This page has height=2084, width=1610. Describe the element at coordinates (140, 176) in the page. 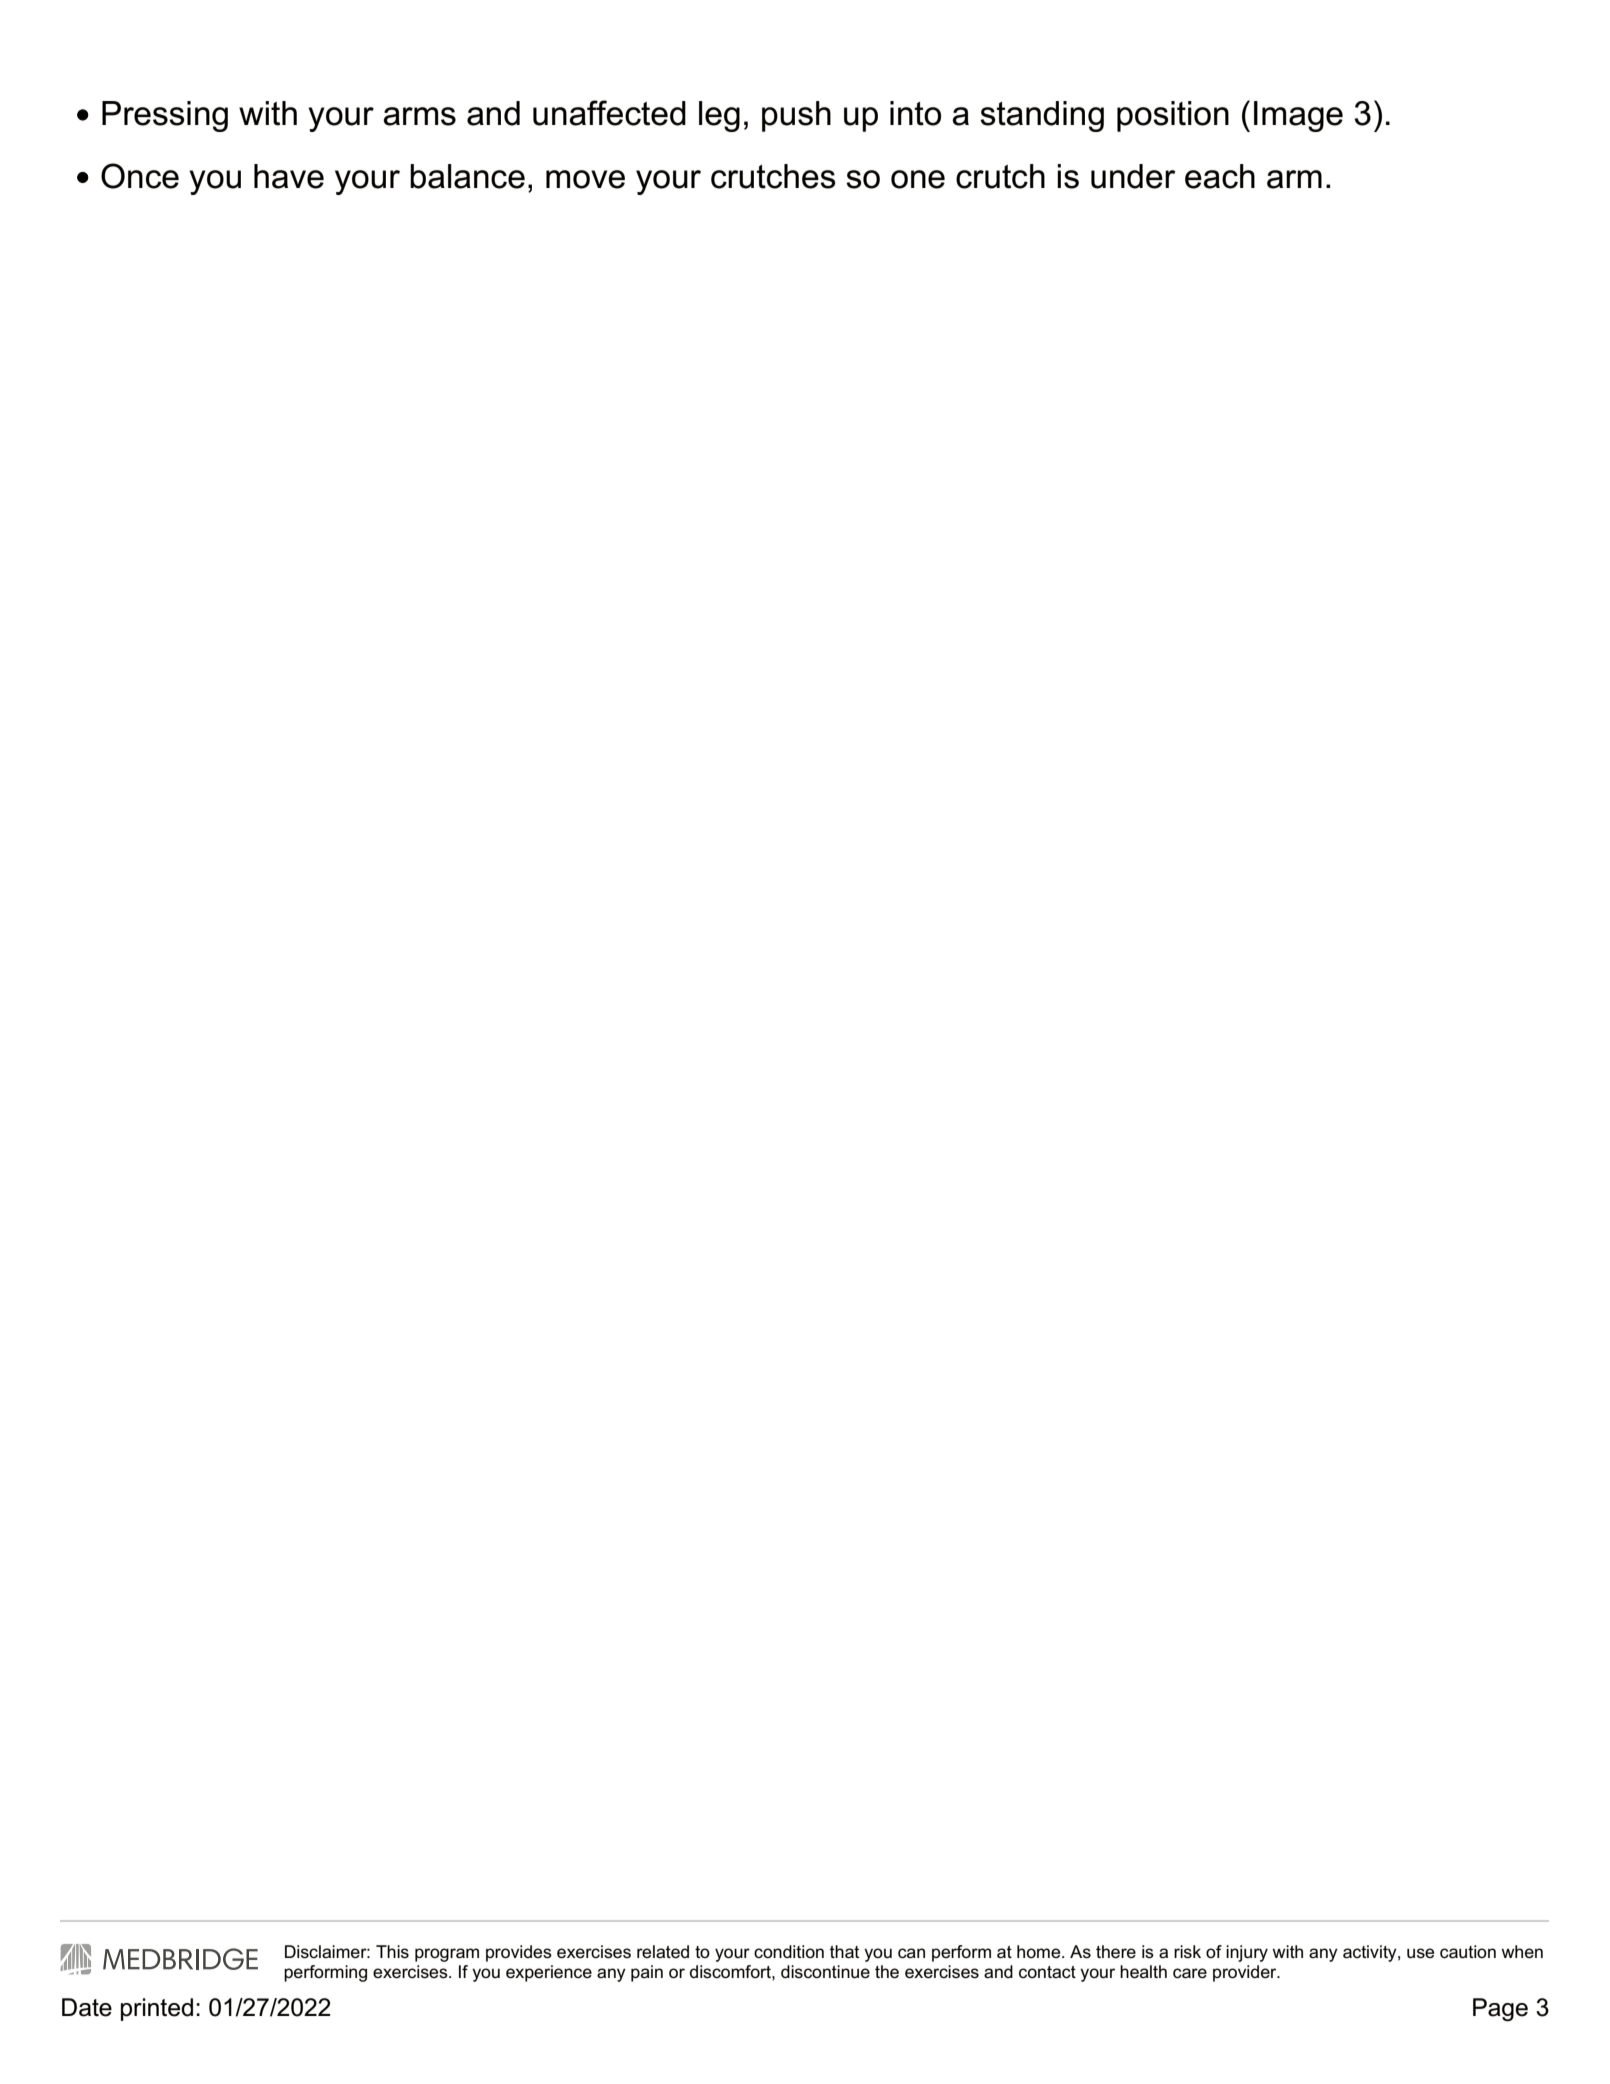

I see `Once` at that location.
